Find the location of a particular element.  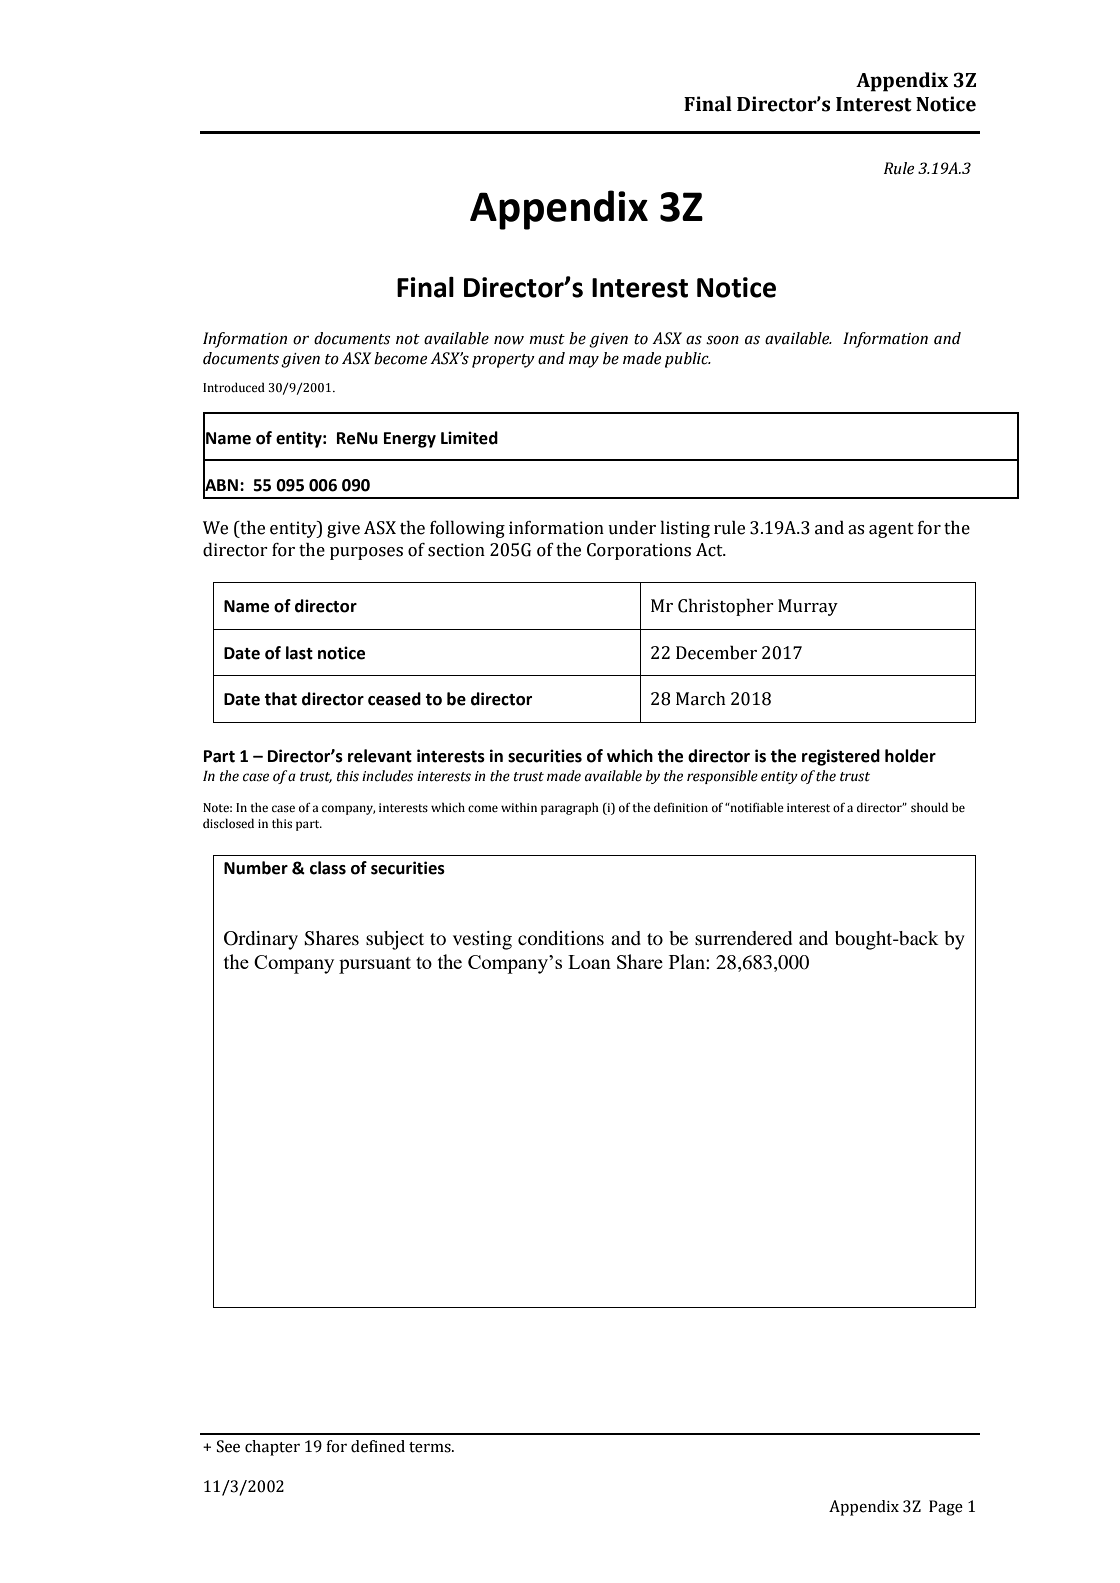

Ordinary is located at coordinates (261, 940).
